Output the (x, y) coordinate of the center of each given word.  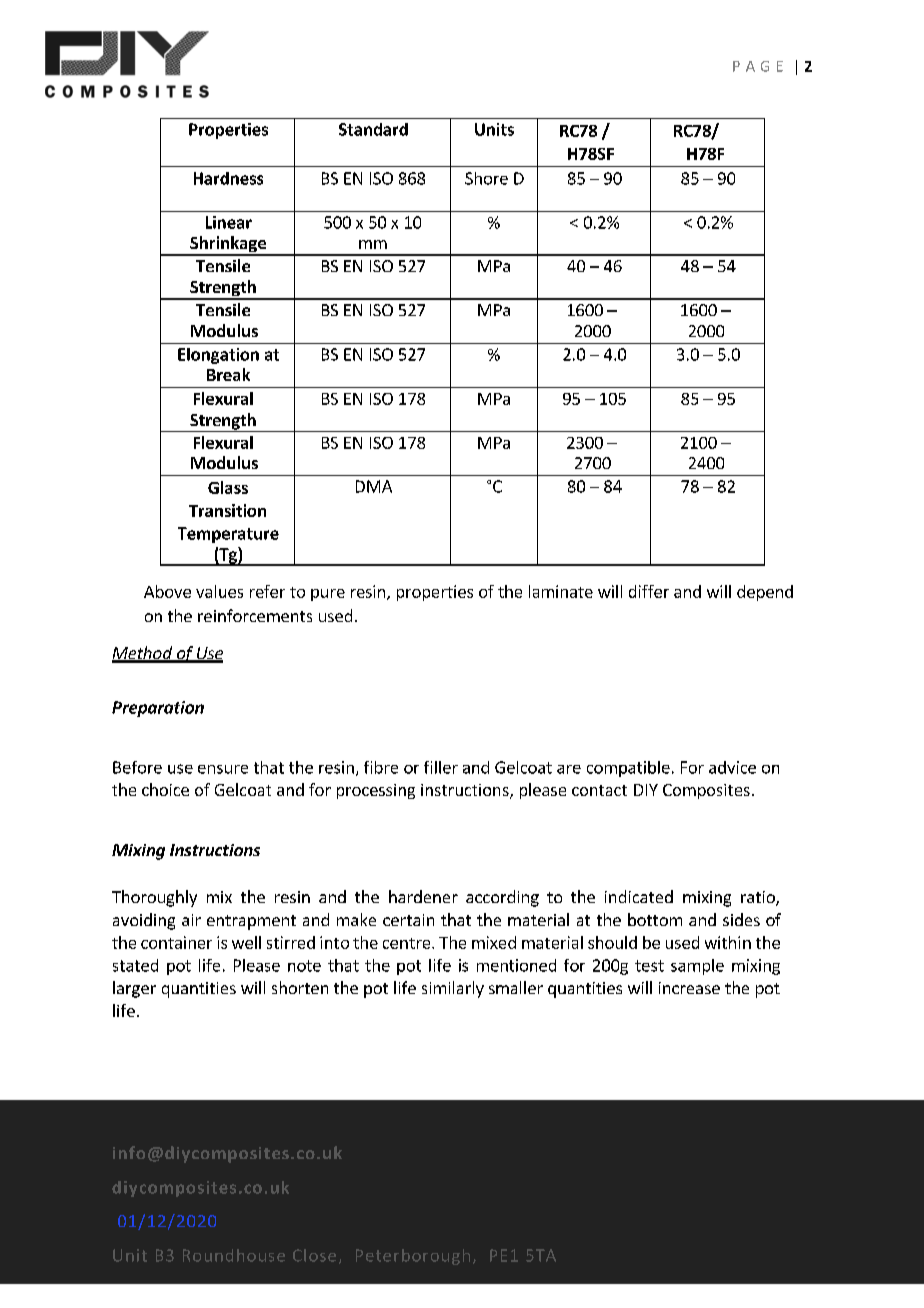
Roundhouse (234, 1255)
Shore (486, 178)
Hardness (228, 178)
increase (689, 988)
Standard (373, 129)
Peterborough (413, 1257)
